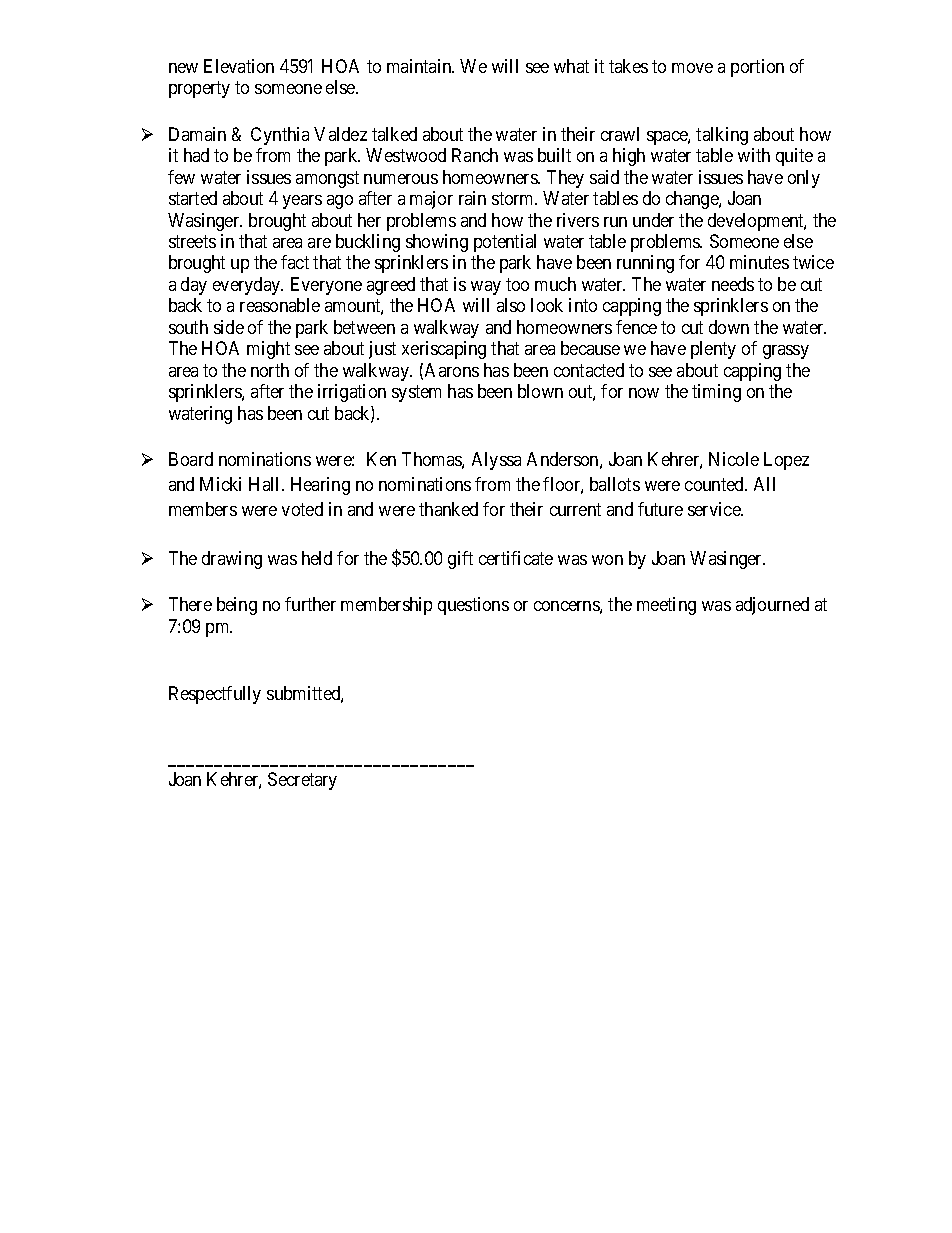 The image size is (952, 1233). What do you see at coordinates (473, 606) in the document?
I see `questions` at bounding box center [473, 606].
